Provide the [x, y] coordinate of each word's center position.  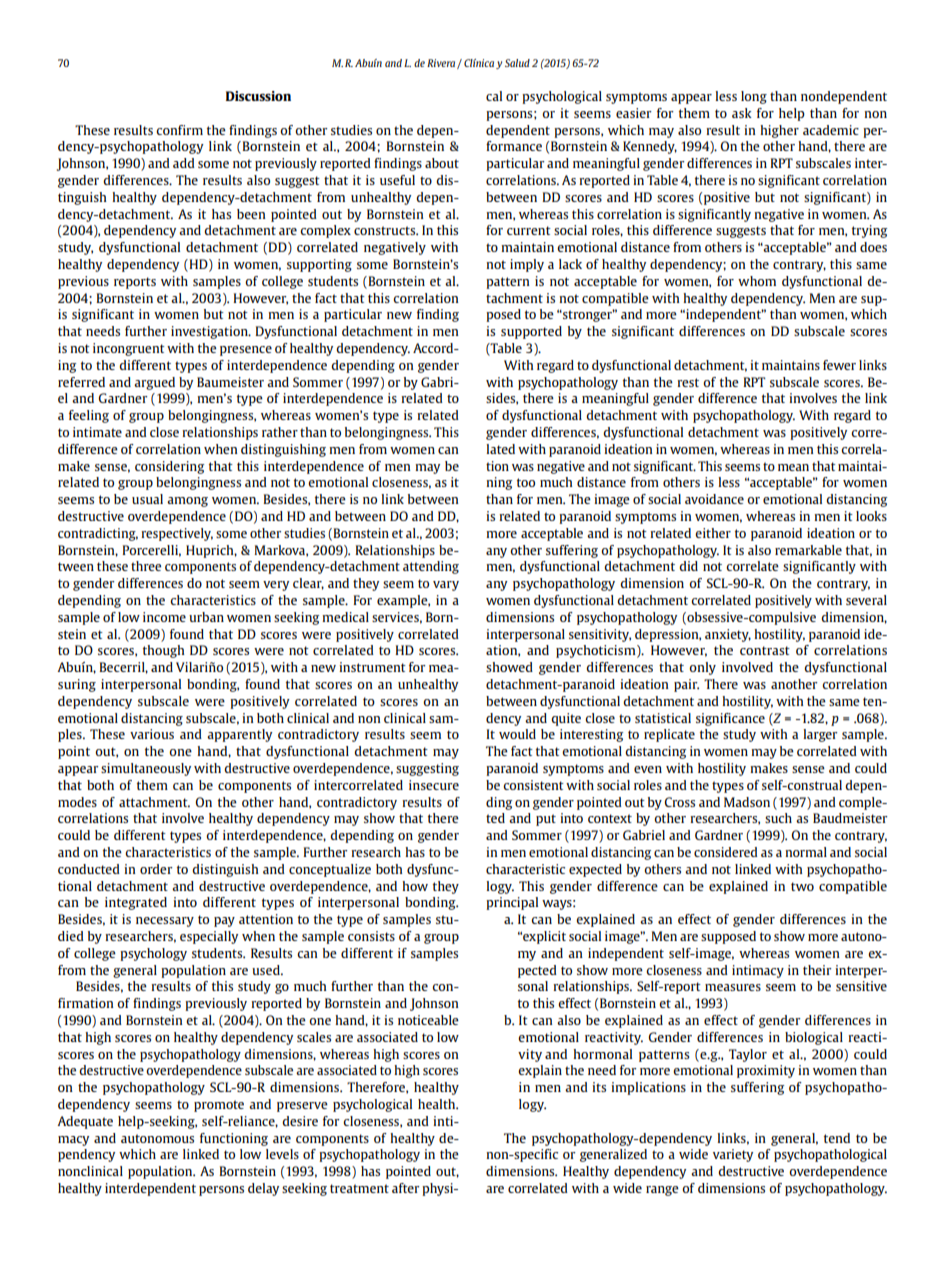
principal [512, 903]
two [802, 886]
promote [219, 1106]
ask [742, 113]
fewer [839, 365]
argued [154, 383]
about [442, 163]
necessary [165, 922]
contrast [765, 650]
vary [446, 586]
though [164, 651]
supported [531, 332]
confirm [179, 130]
